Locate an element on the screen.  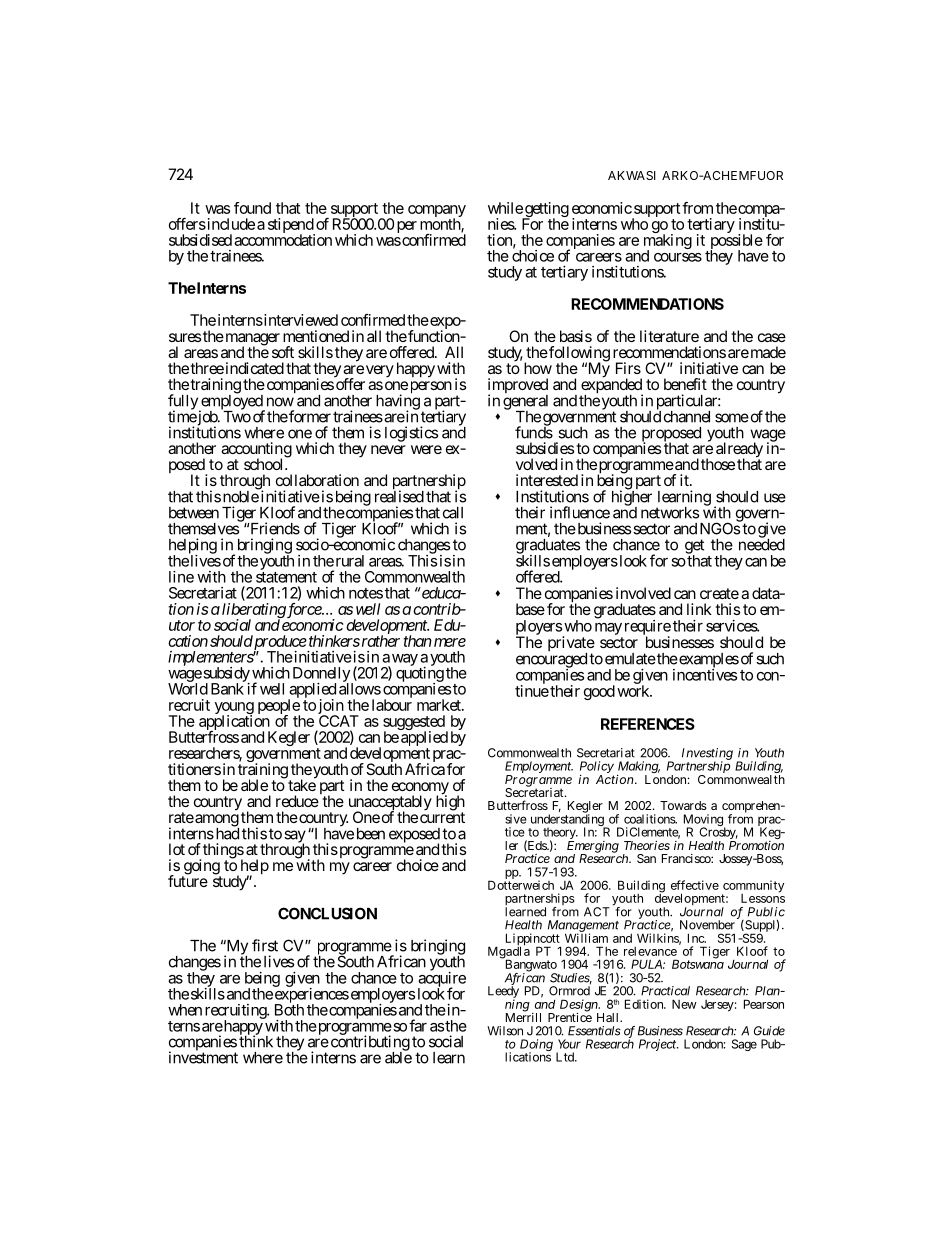
take is located at coordinates (302, 784).
